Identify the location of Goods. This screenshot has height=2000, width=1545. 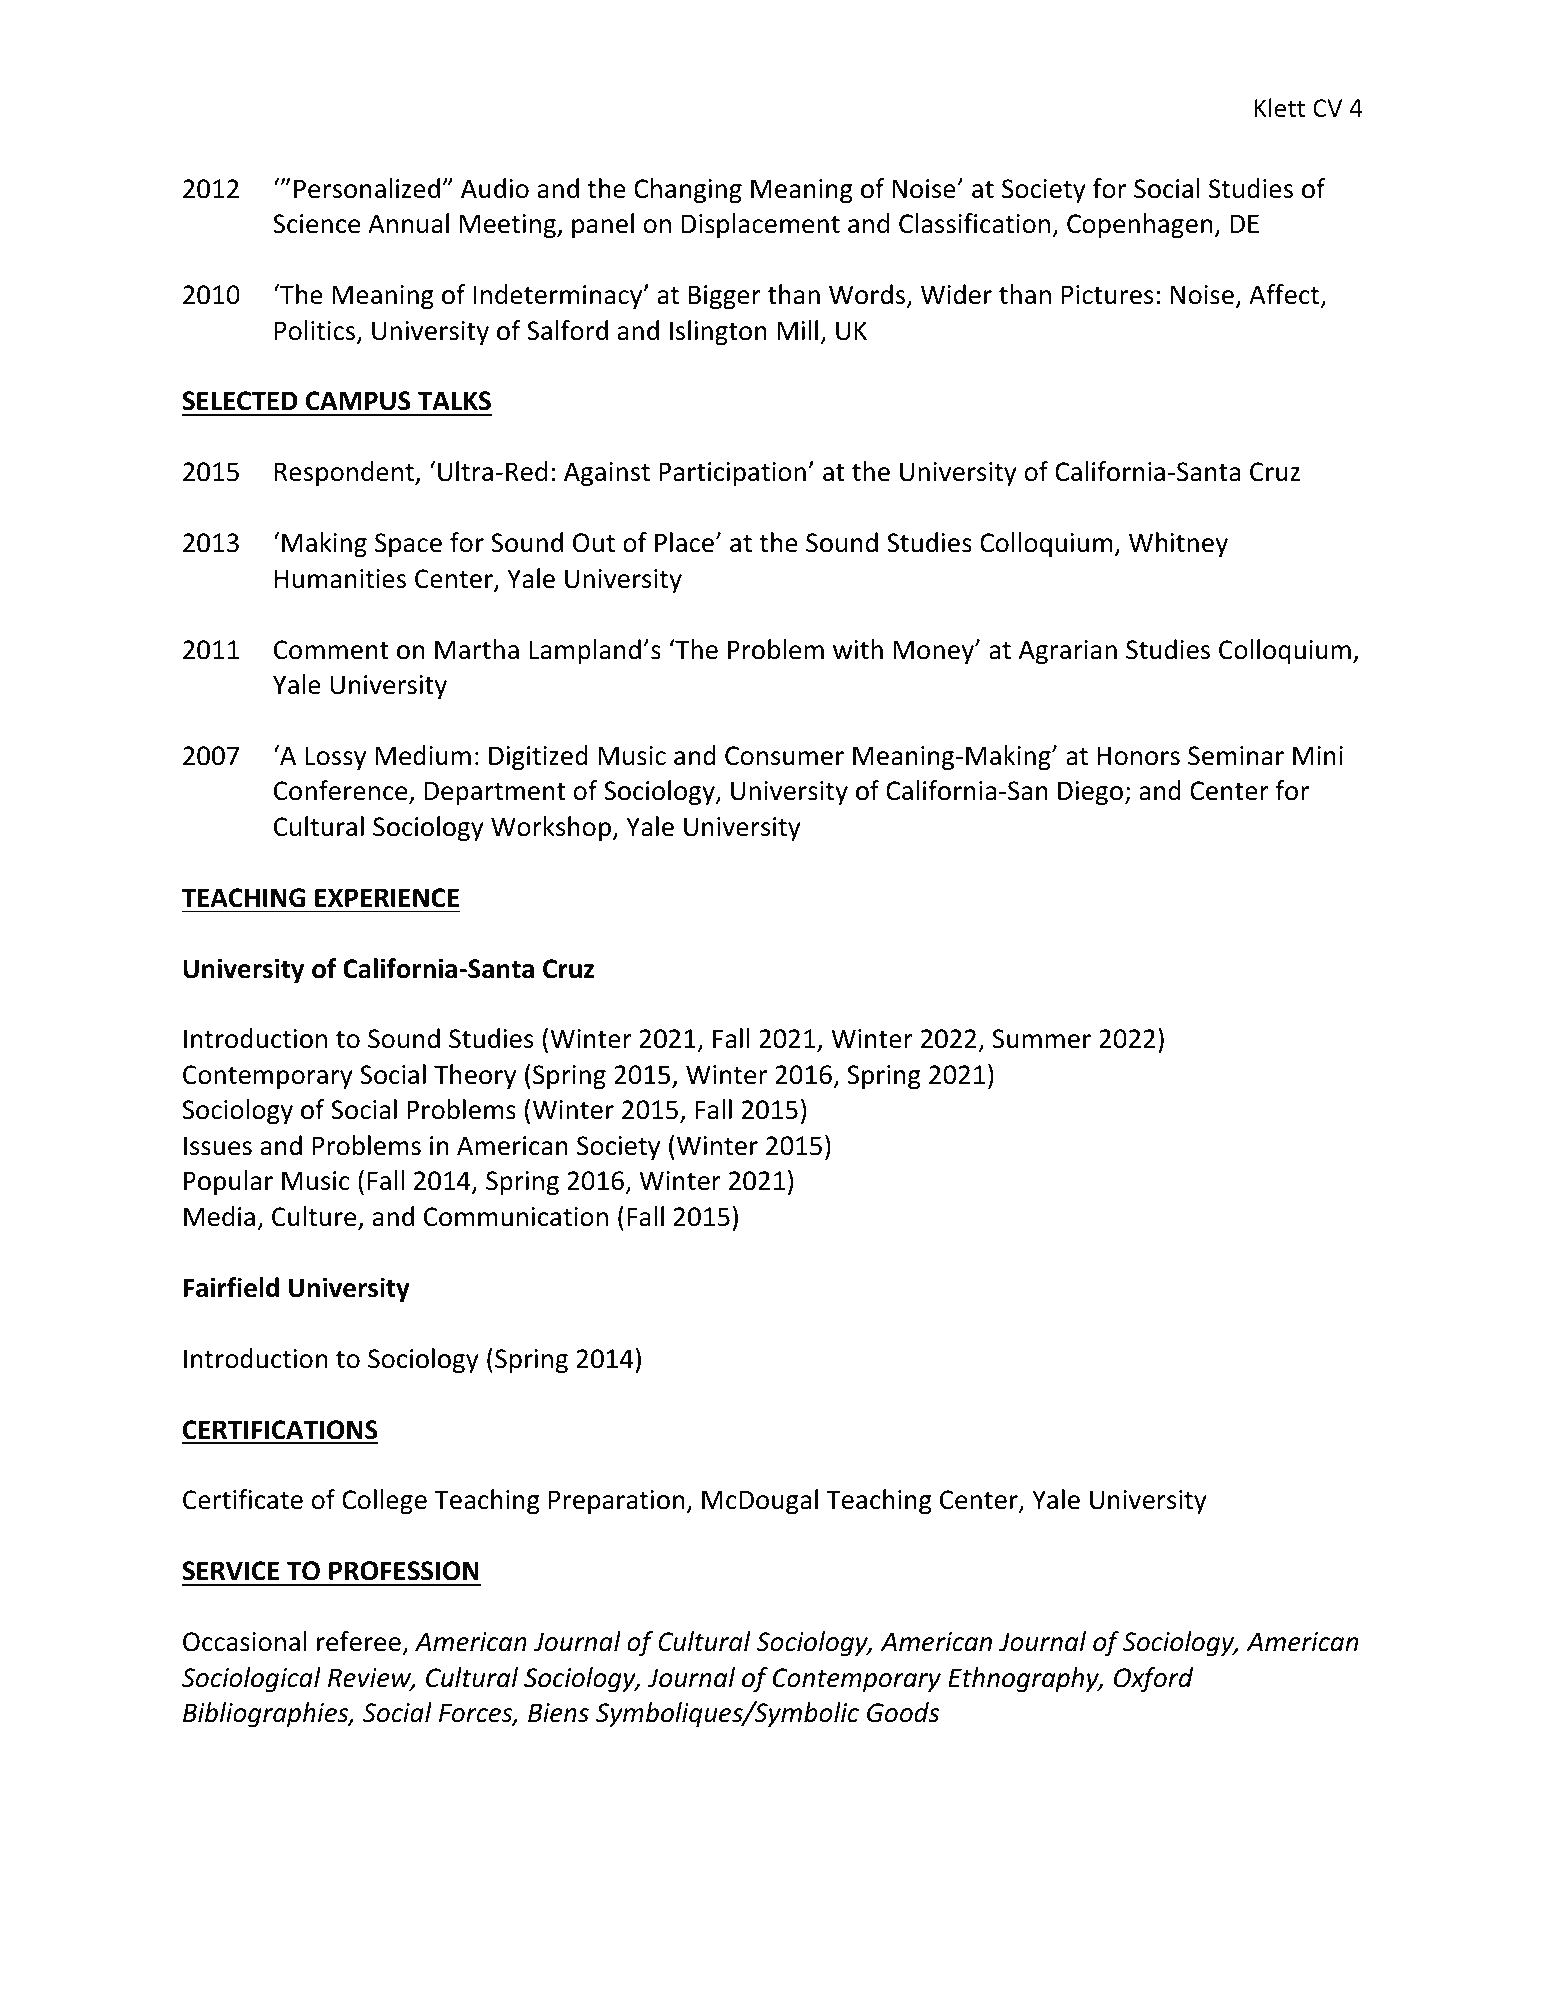
(903, 1712).
